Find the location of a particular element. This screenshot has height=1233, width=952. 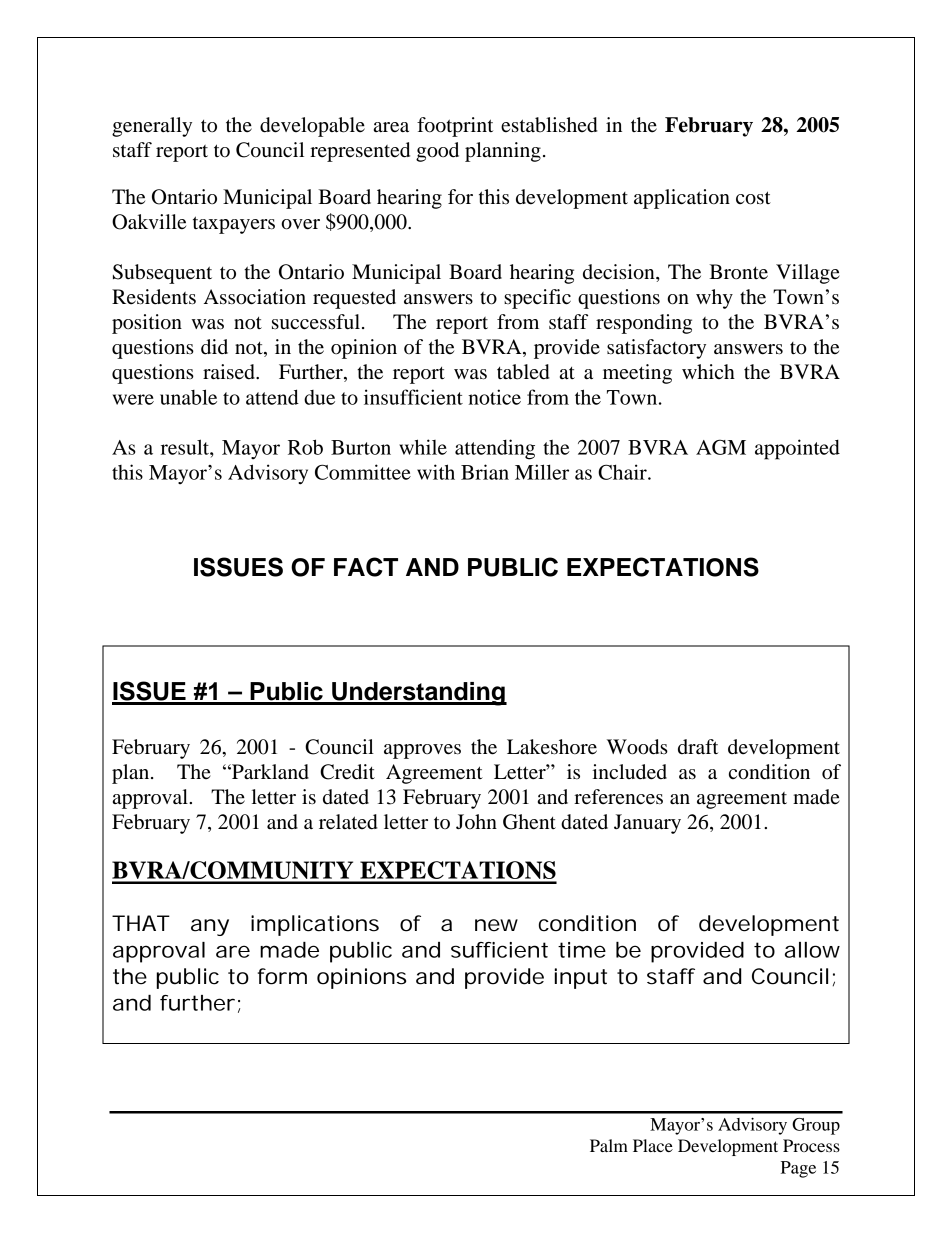

generally is located at coordinates (152, 127).
